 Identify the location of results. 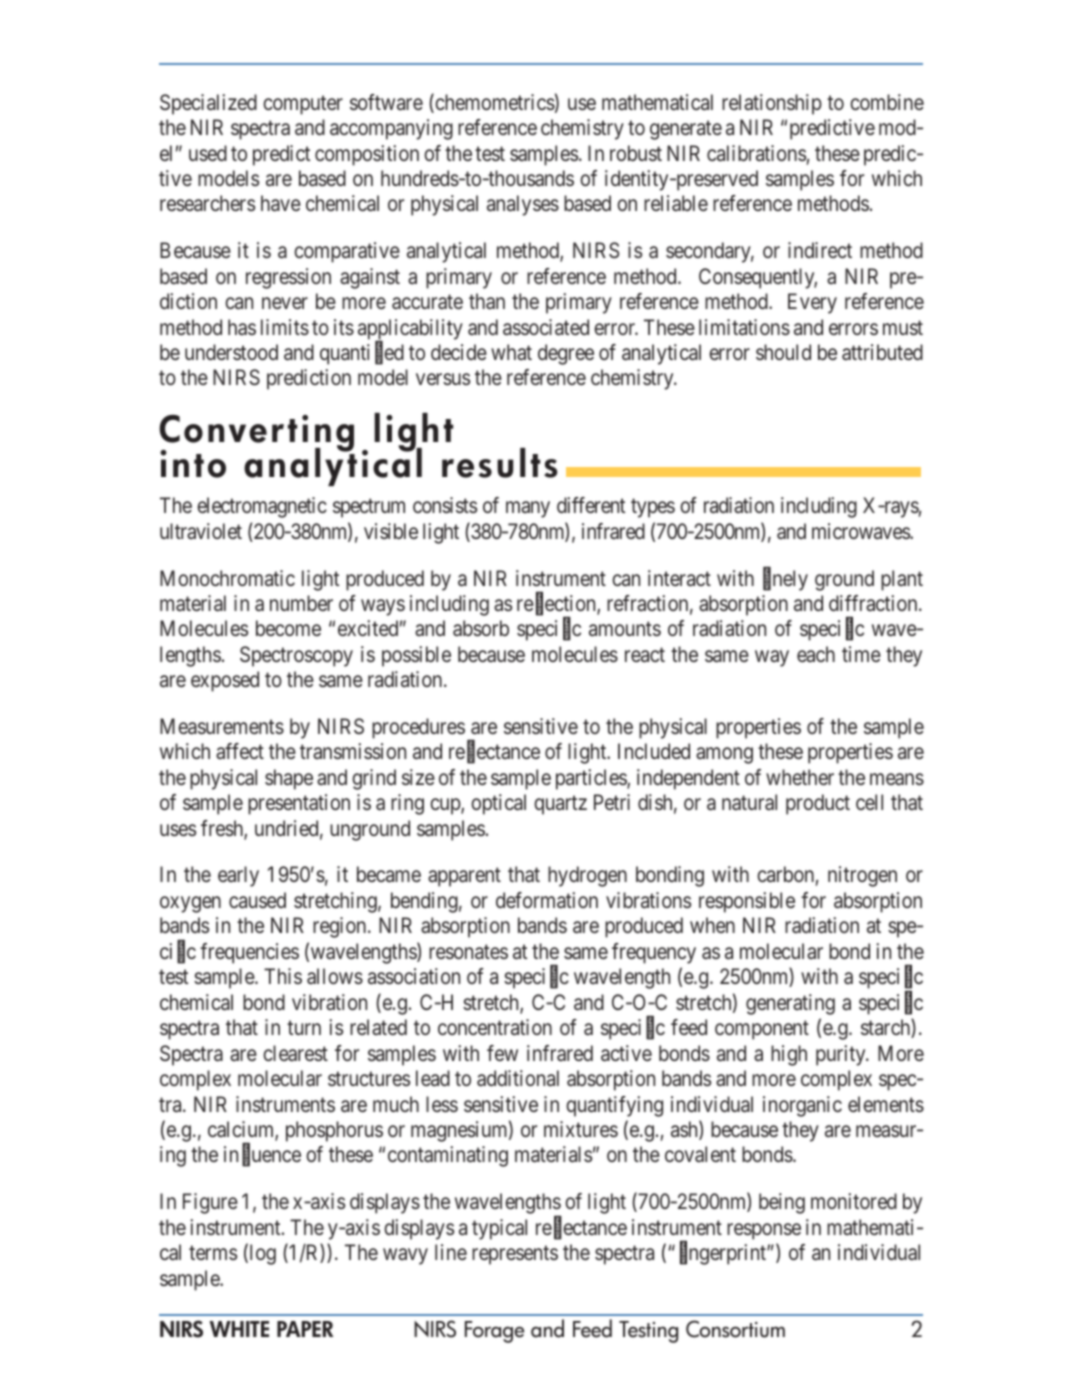
(499, 463).
